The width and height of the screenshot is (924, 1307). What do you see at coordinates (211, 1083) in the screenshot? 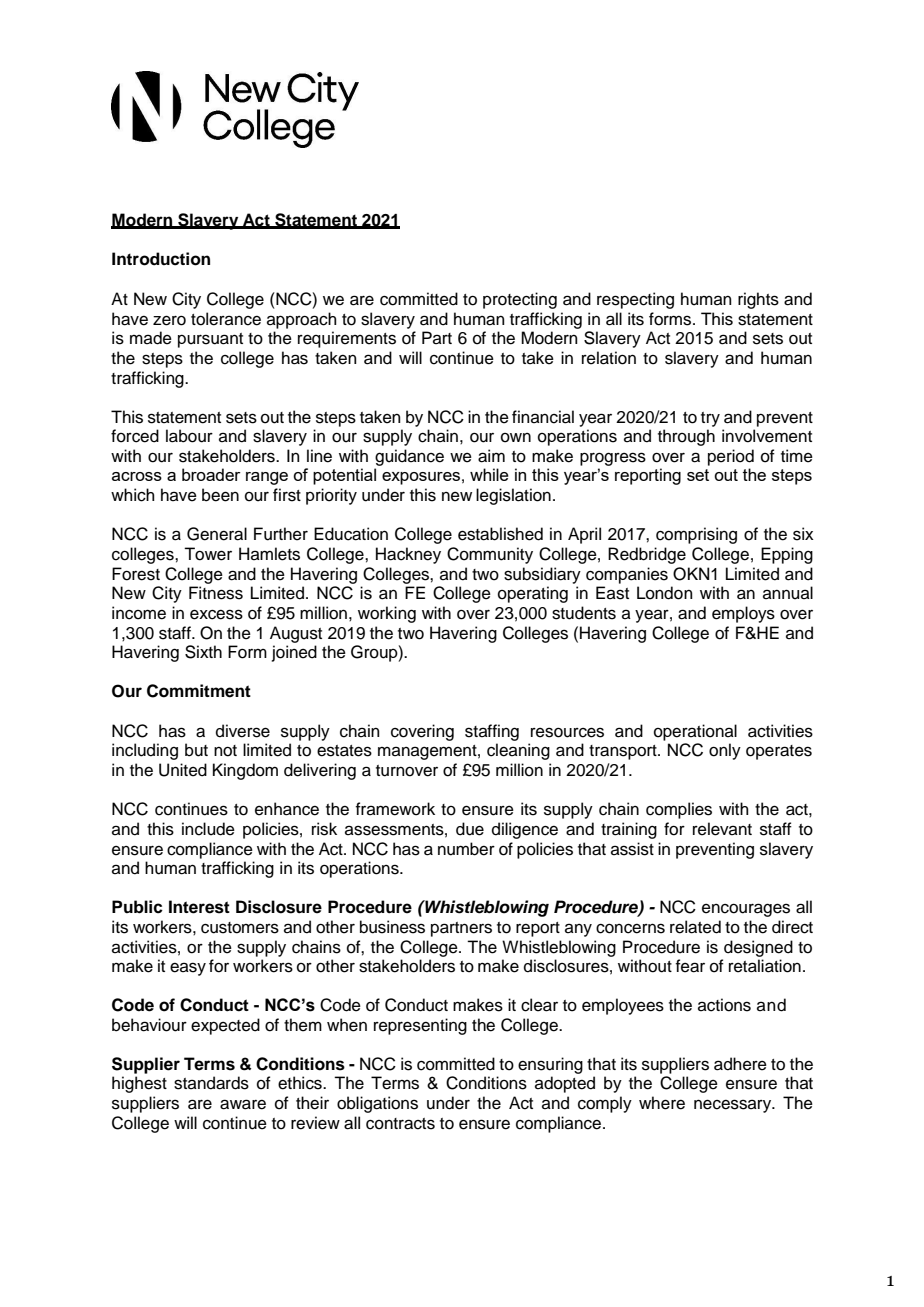
I see `standards` at bounding box center [211, 1083].
